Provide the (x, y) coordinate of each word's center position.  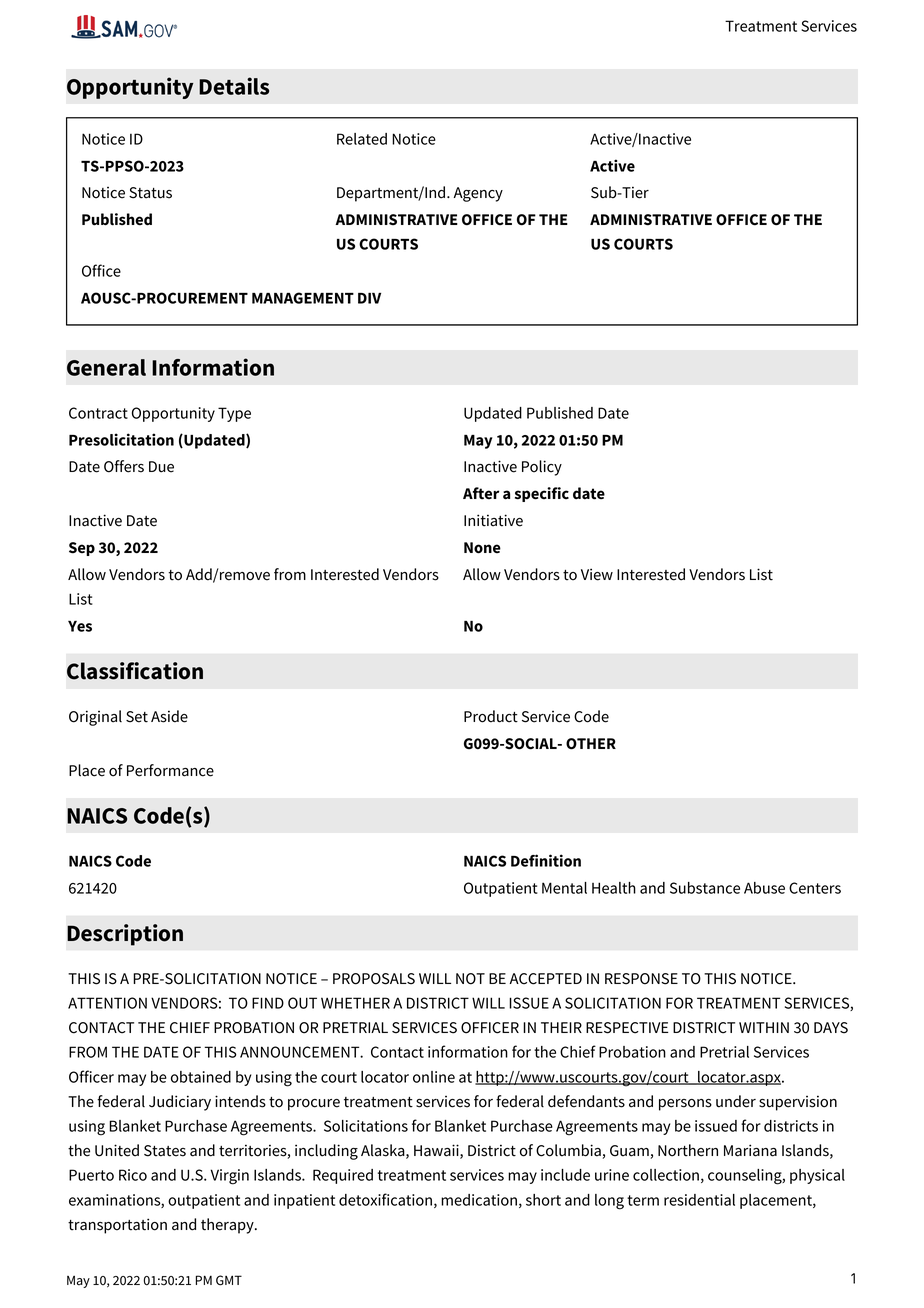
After (481, 493)
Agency (478, 194)
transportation (117, 1226)
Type (234, 414)
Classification (135, 671)
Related (362, 139)
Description (125, 935)
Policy (542, 468)
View (597, 574)
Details (234, 86)
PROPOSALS (374, 979)
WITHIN (764, 1027)
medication (479, 1200)
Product (491, 716)
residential (699, 1200)
